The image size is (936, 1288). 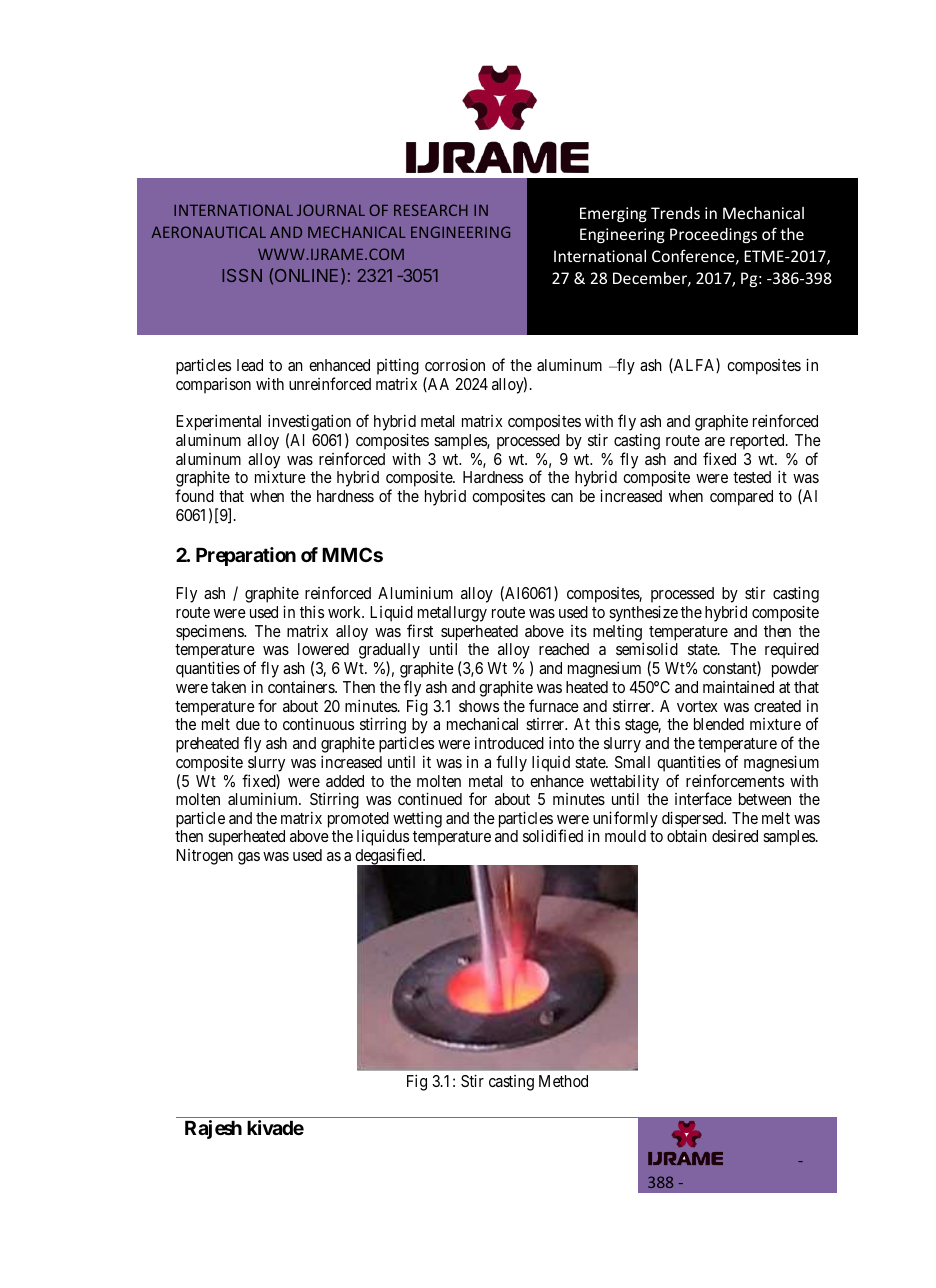 What do you see at coordinates (553, 835) in the image?
I see `solidified` at bounding box center [553, 835].
